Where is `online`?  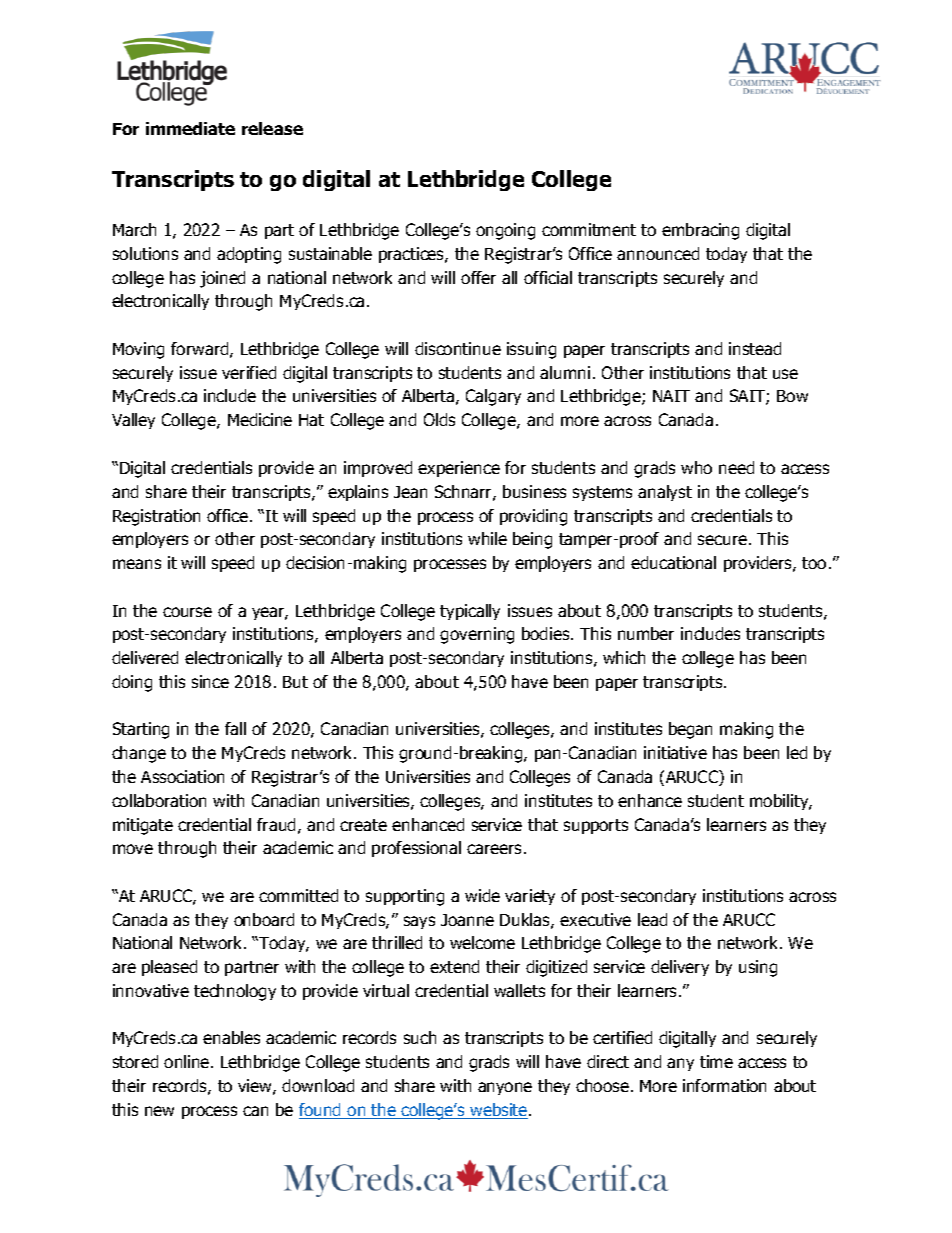
online is located at coordinates (188, 1061).
